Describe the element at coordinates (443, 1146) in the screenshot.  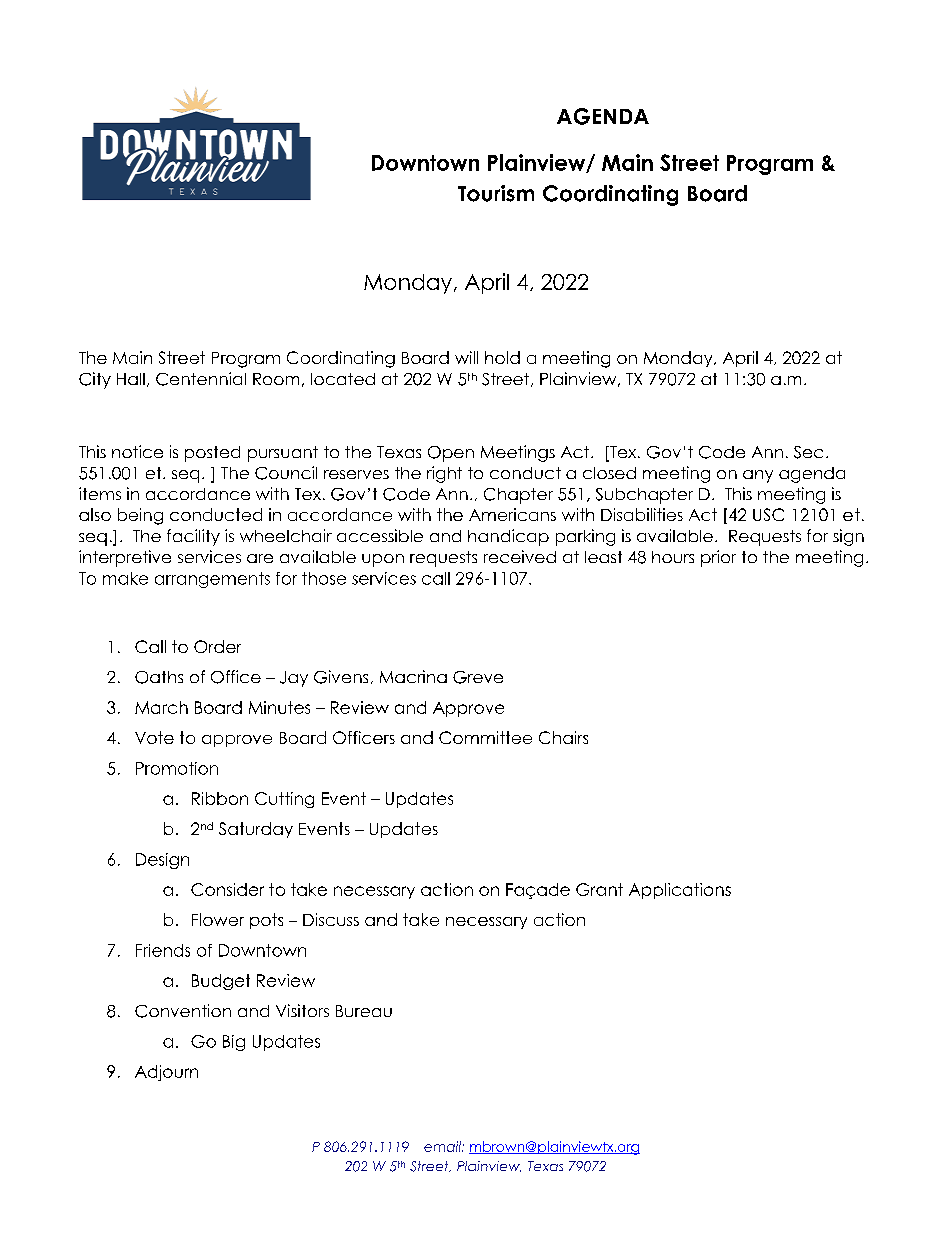
I see `email` at that location.
